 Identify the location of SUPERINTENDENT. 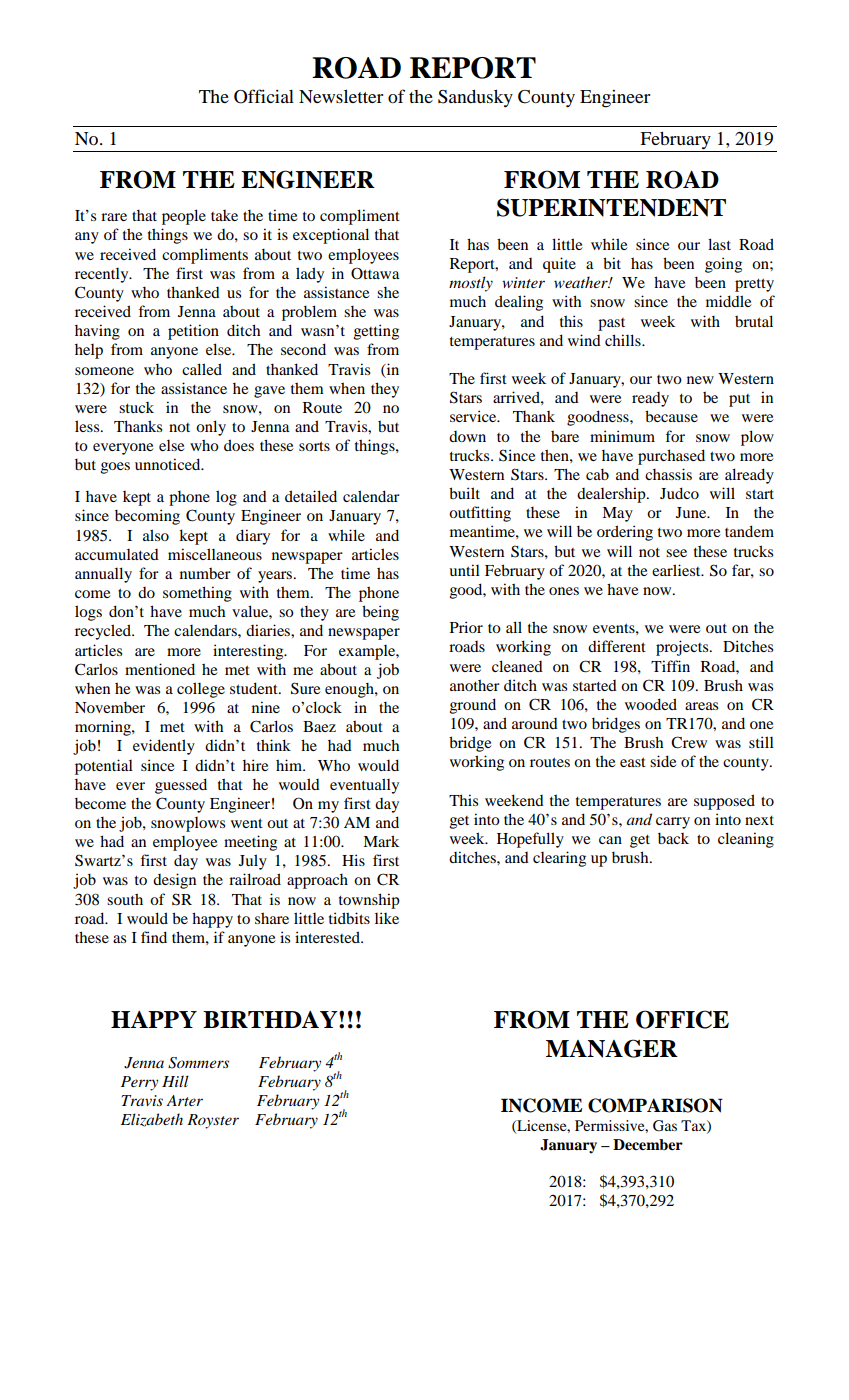
(611, 207).
